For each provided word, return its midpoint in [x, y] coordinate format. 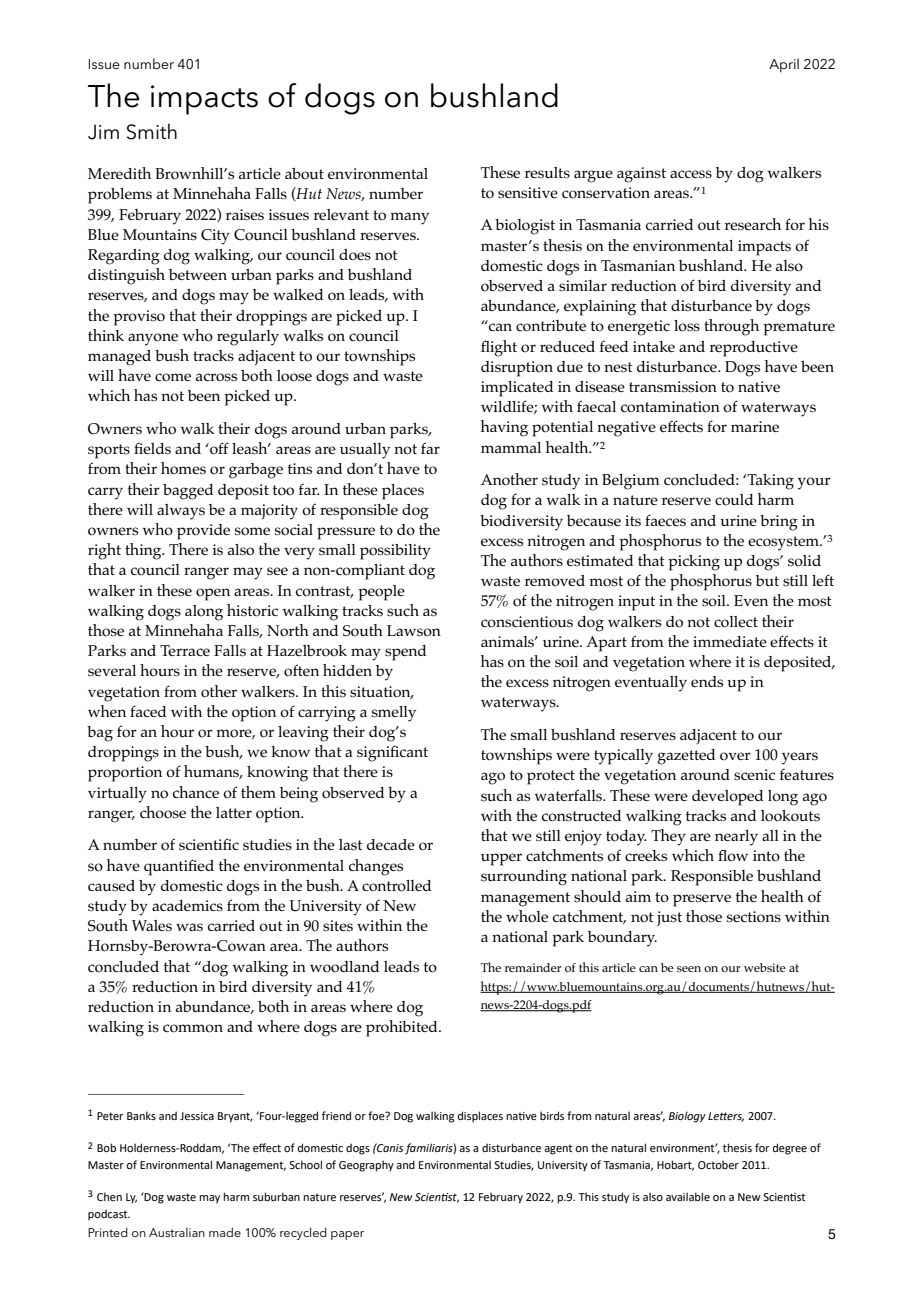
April [784, 65]
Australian [177, 1232]
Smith [152, 131]
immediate [730, 641]
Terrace [185, 650]
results [547, 173]
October [718, 1164]
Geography [366, 1166]
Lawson [414, 631]
